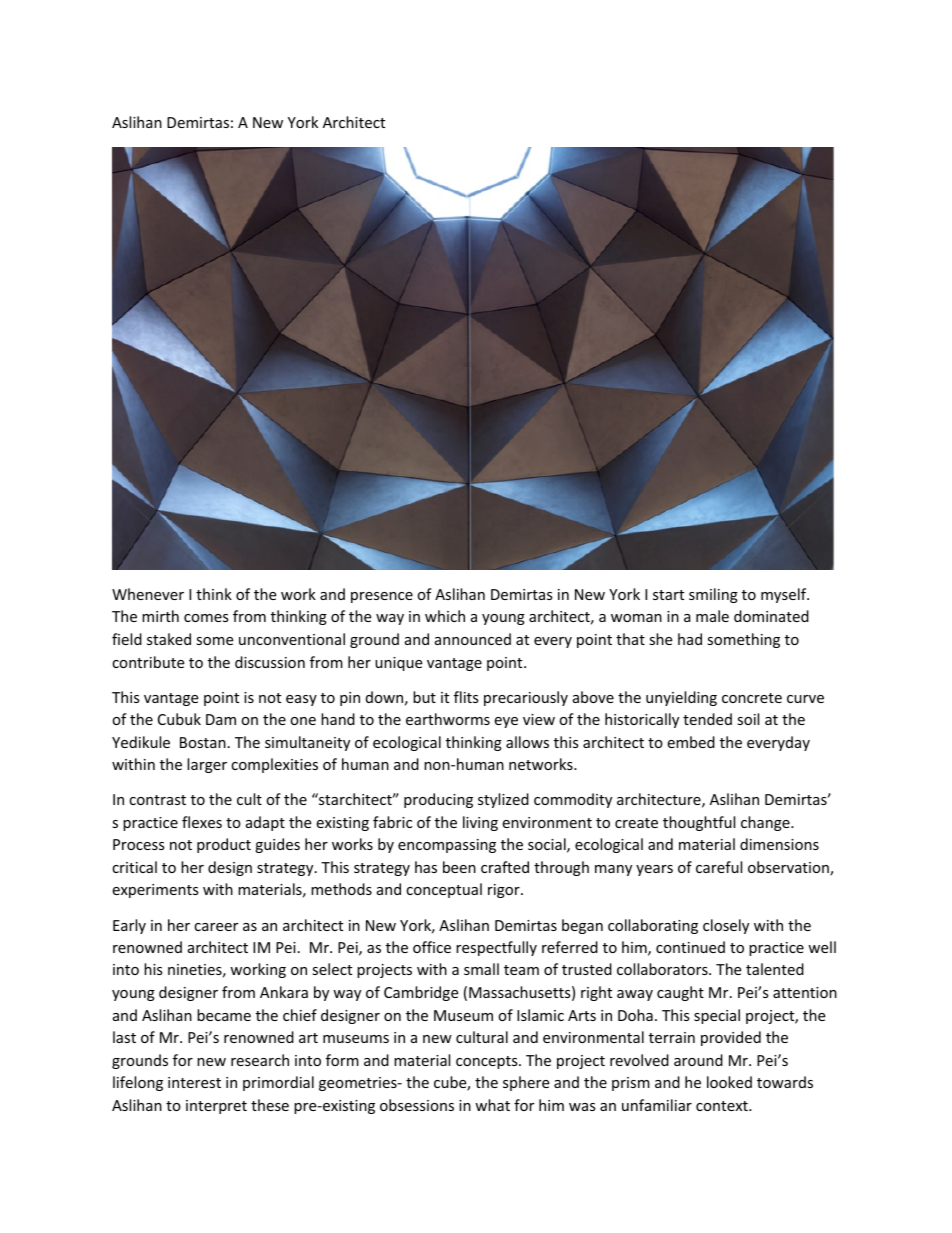  I want to click on interest, so click(194, 1082).
